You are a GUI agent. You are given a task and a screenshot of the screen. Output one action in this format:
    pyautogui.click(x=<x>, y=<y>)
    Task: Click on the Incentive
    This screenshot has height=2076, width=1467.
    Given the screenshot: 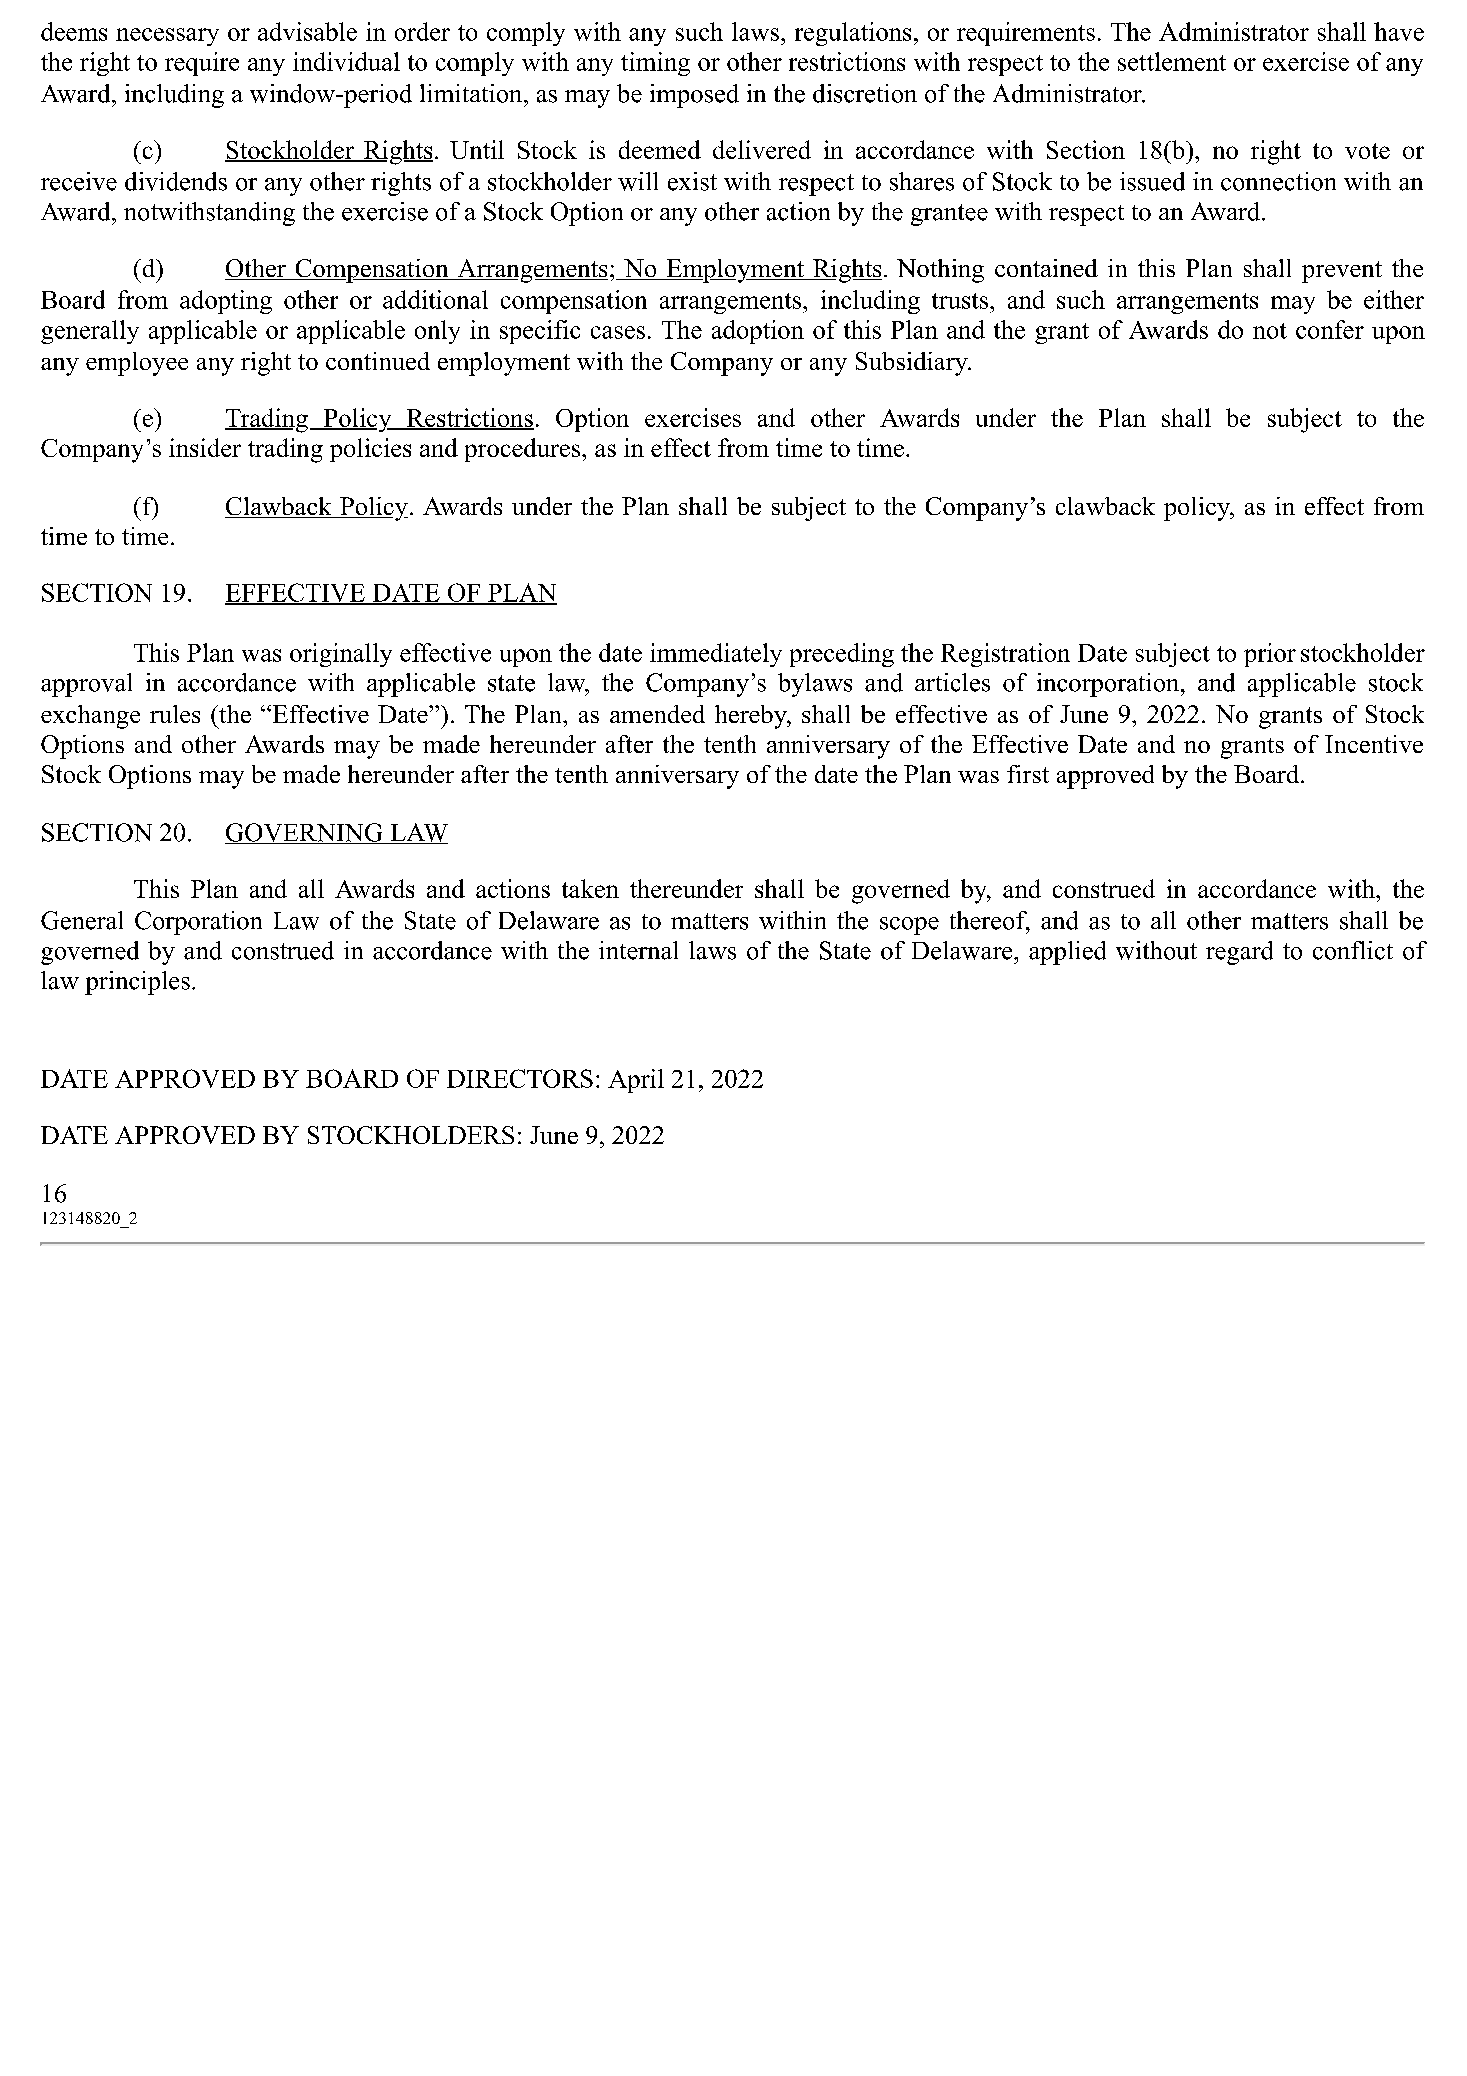 What is the action you would take?
    pyautogui.click(x=1374, y=744)
